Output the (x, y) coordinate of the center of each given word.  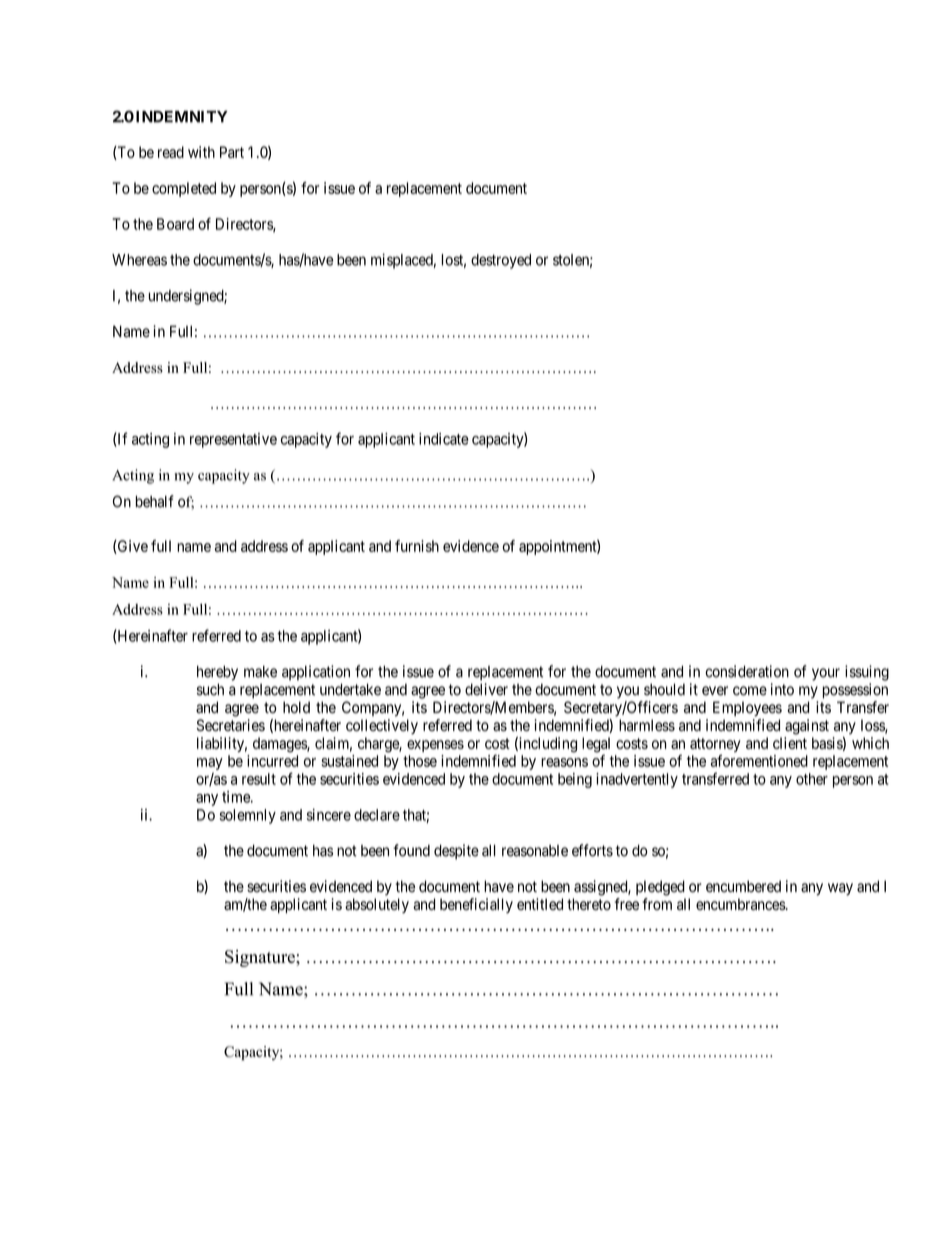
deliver (486, 689)
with (201, 152)
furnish (417, 546)
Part (232, 152)
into (782, 689)
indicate (444, 439)
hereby (217, 673)
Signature (261, 958)
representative (233, 440)
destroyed (501, 261)
